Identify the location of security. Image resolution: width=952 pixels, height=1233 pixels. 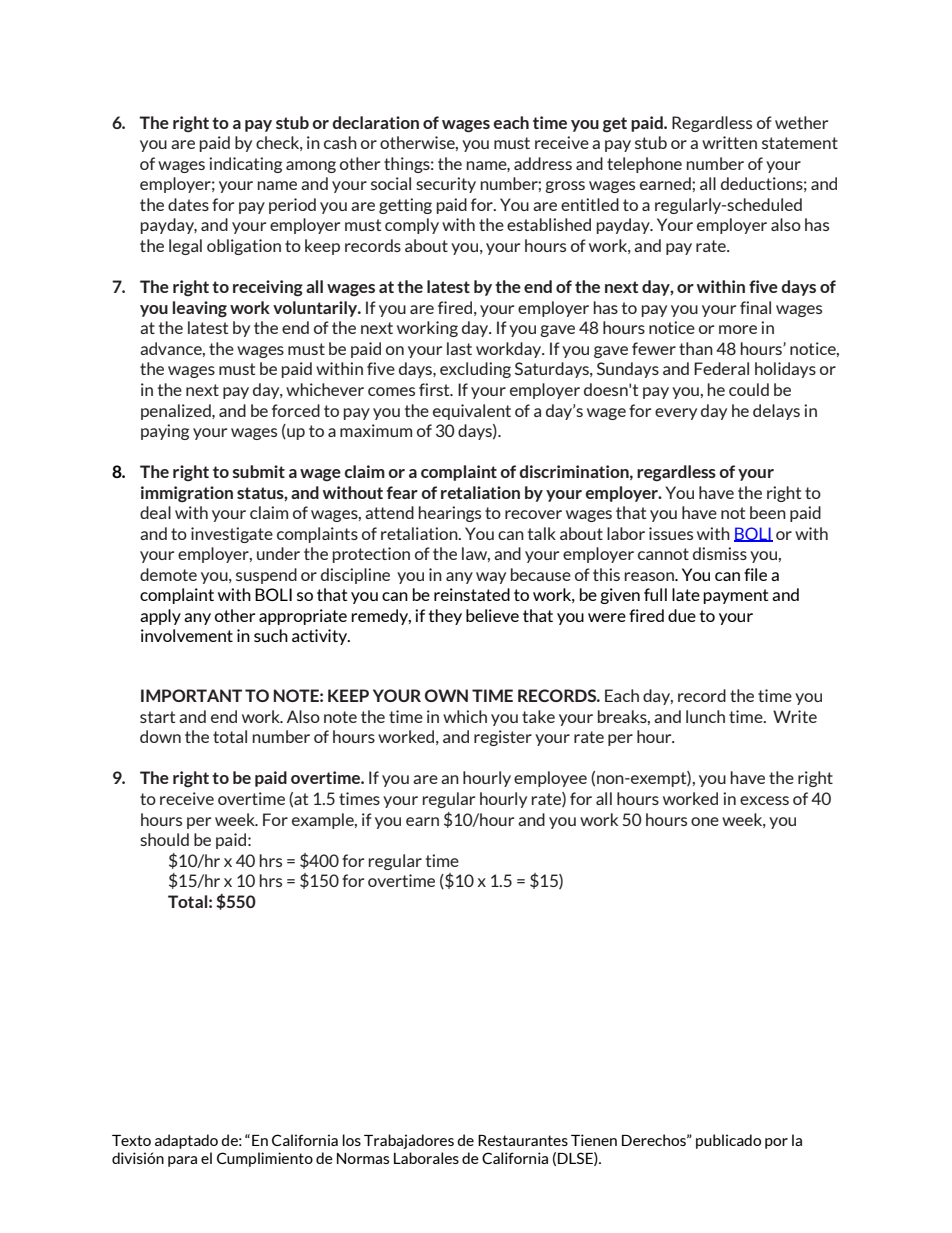
(446, 185).
